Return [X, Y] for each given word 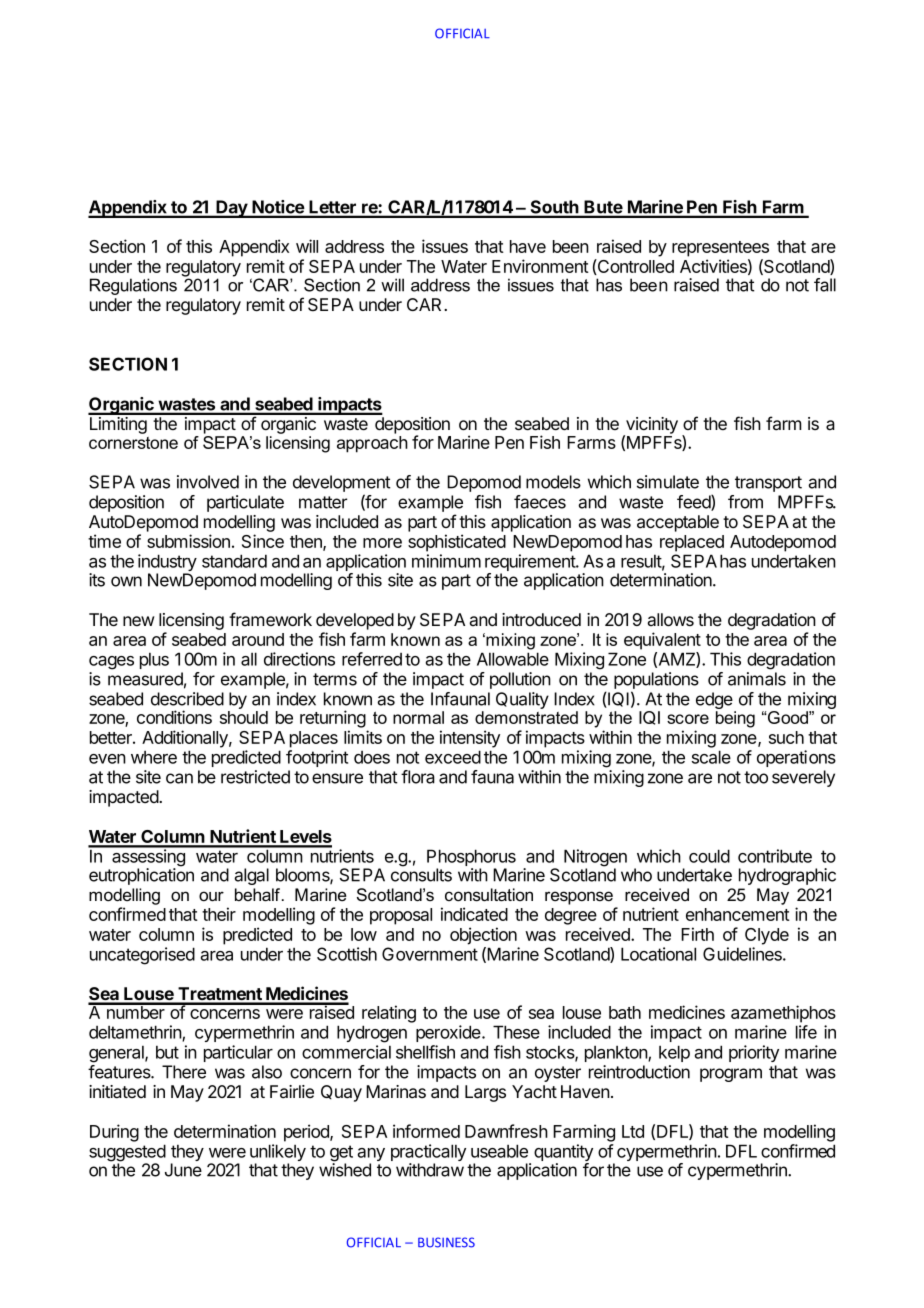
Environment [540, 266]
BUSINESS [446, 1242]
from [745, 502]
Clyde [767, 936]
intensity [470, 739]
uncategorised [142, 956]
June [183, 1170]
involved [208, 482]
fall [825, 285]
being [735, 719]
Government [430, 954]
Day [231, 209]
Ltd [633, 1131]
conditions [174, 717]
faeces [540, 502]
